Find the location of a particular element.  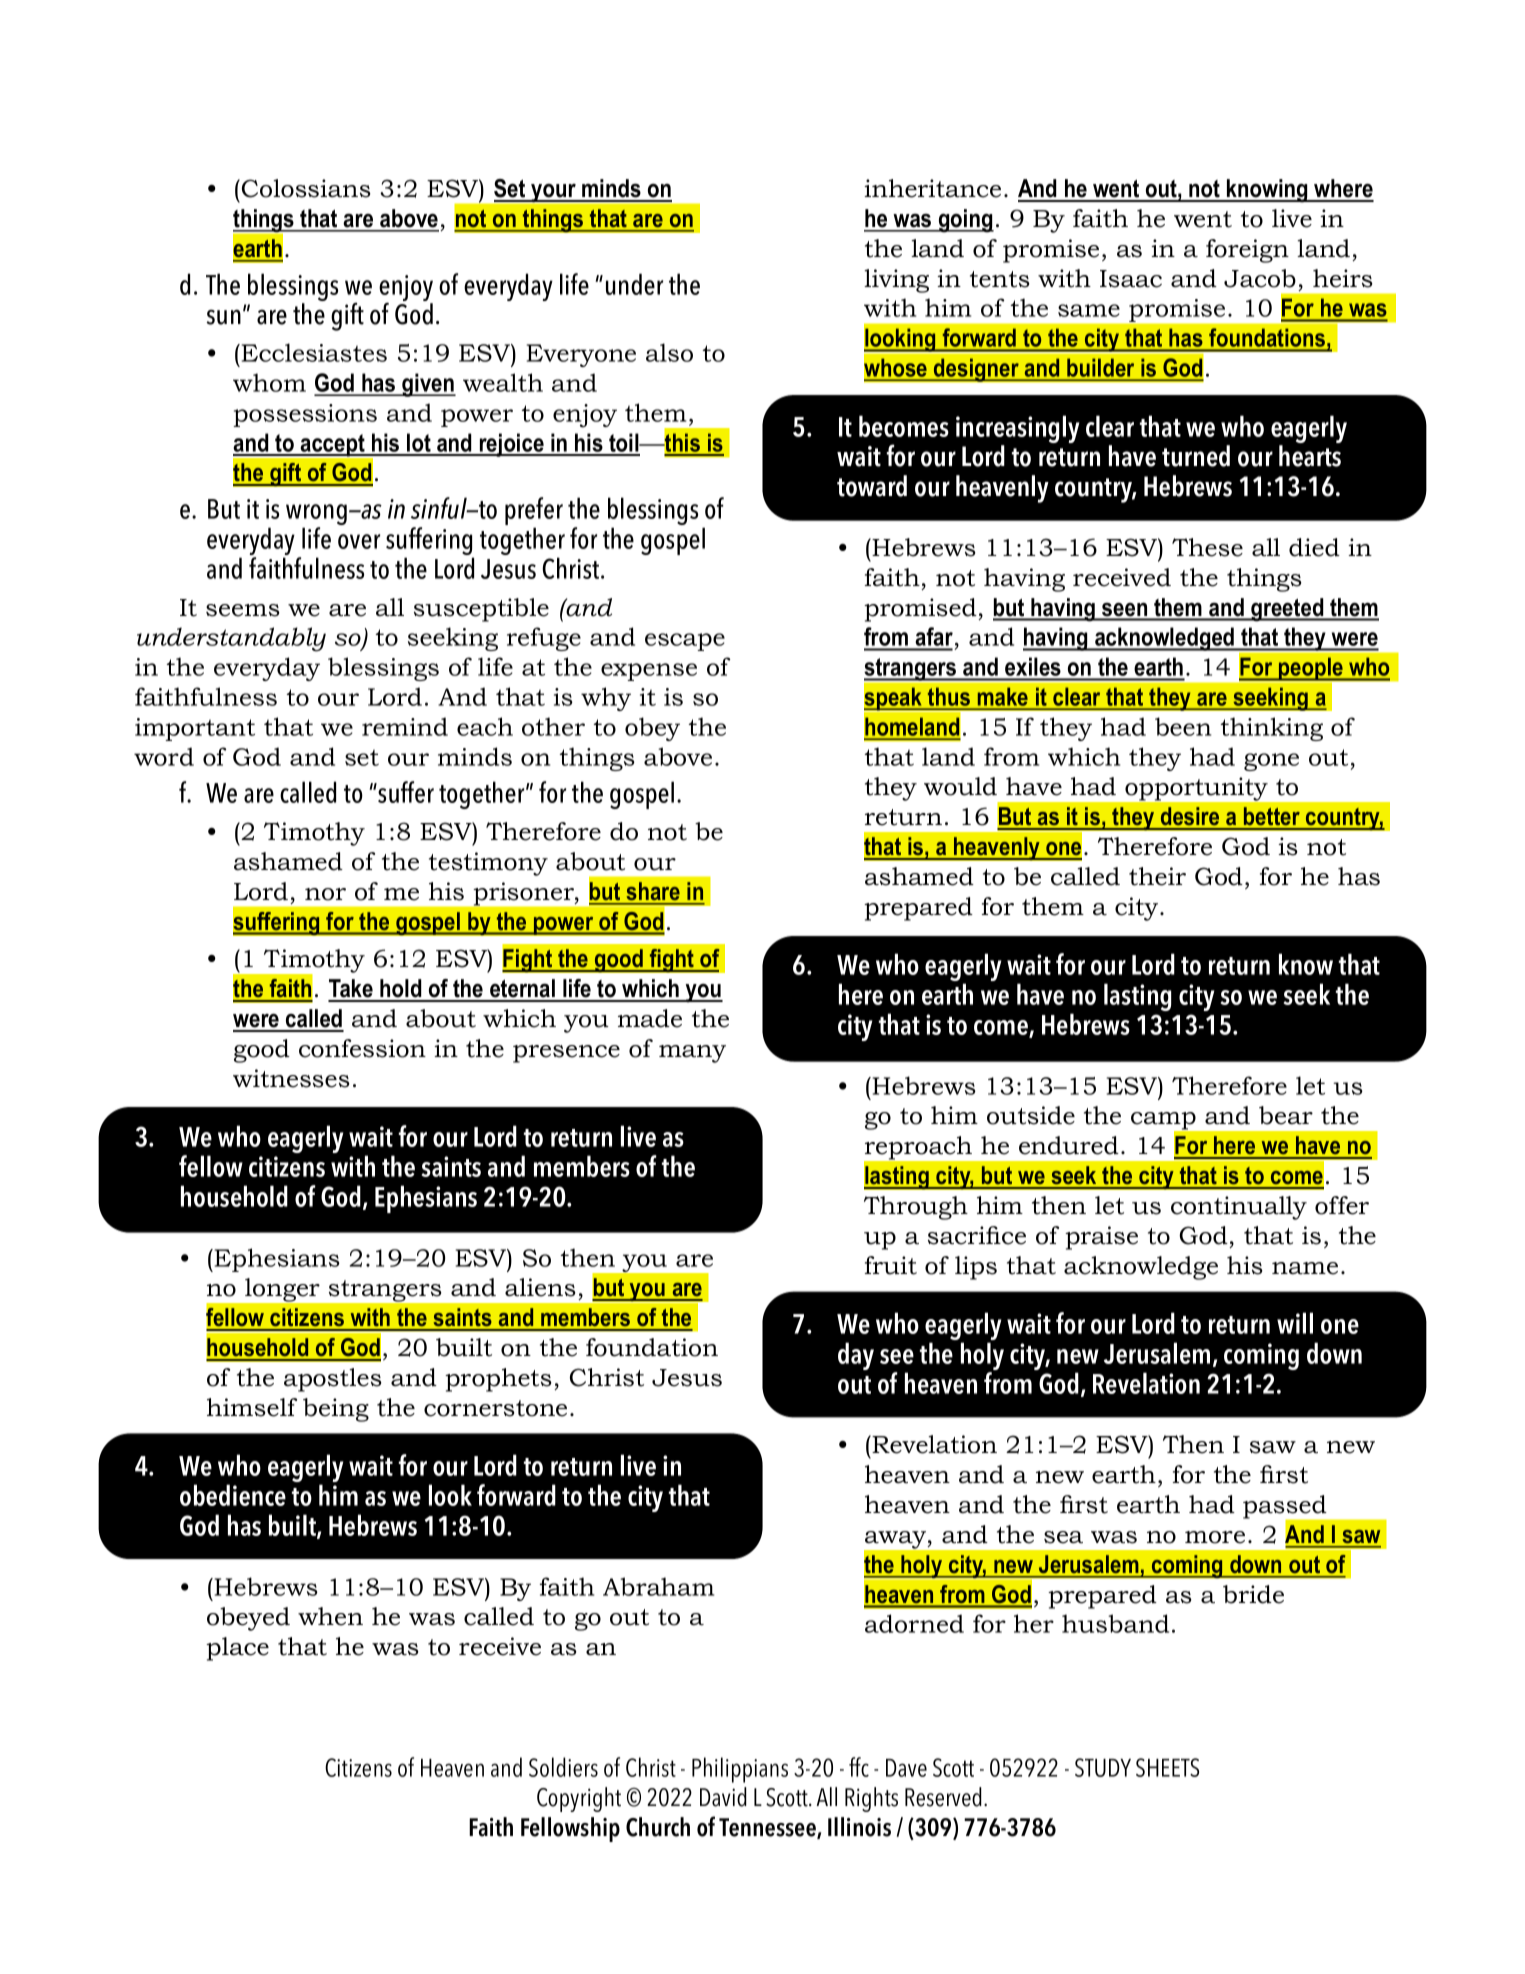

Colossians is located at coordinates (306, 188).
